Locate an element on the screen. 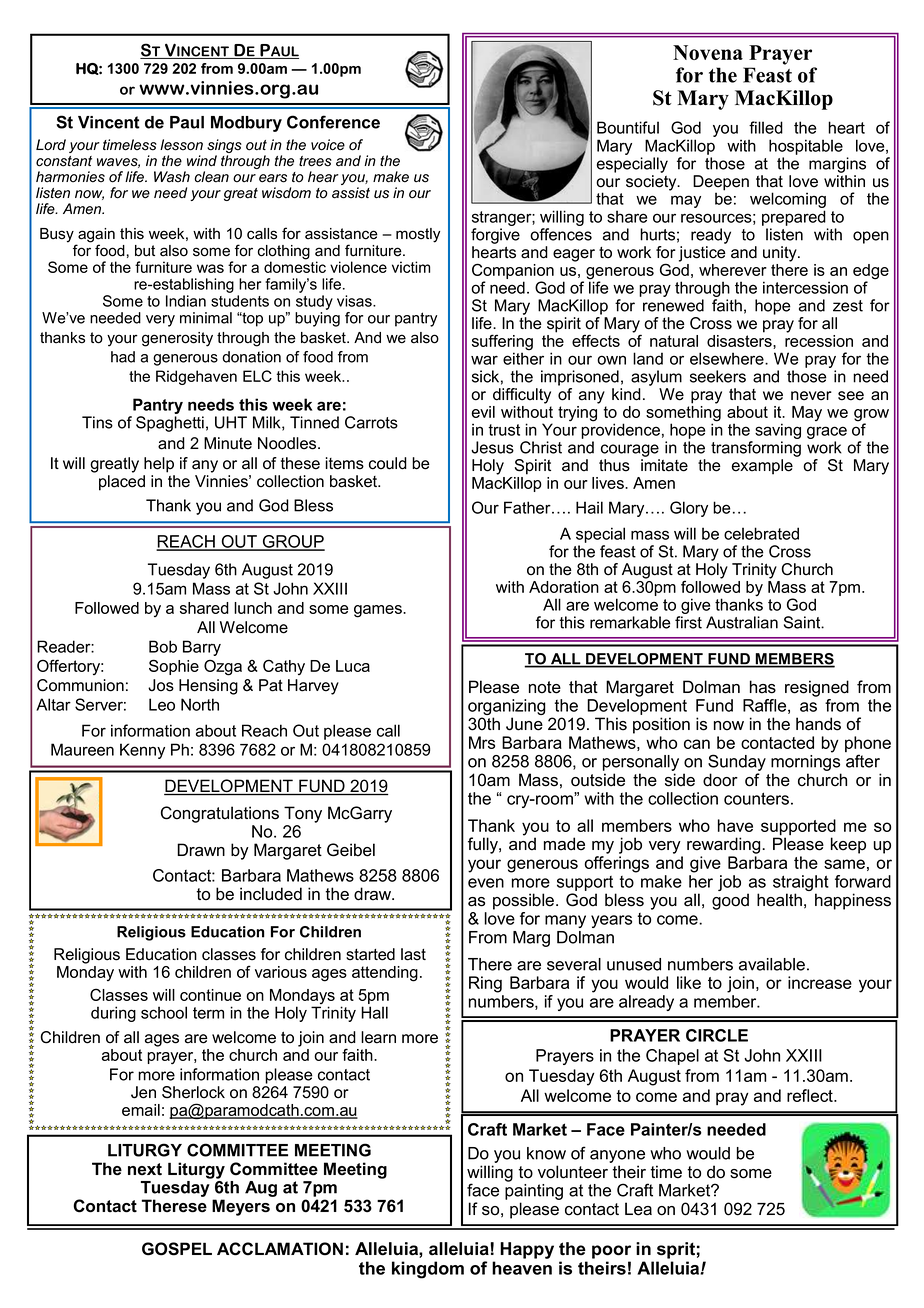 The width and height of the screenshot is (924, 1308). has is located at coordinates (763, 687).
